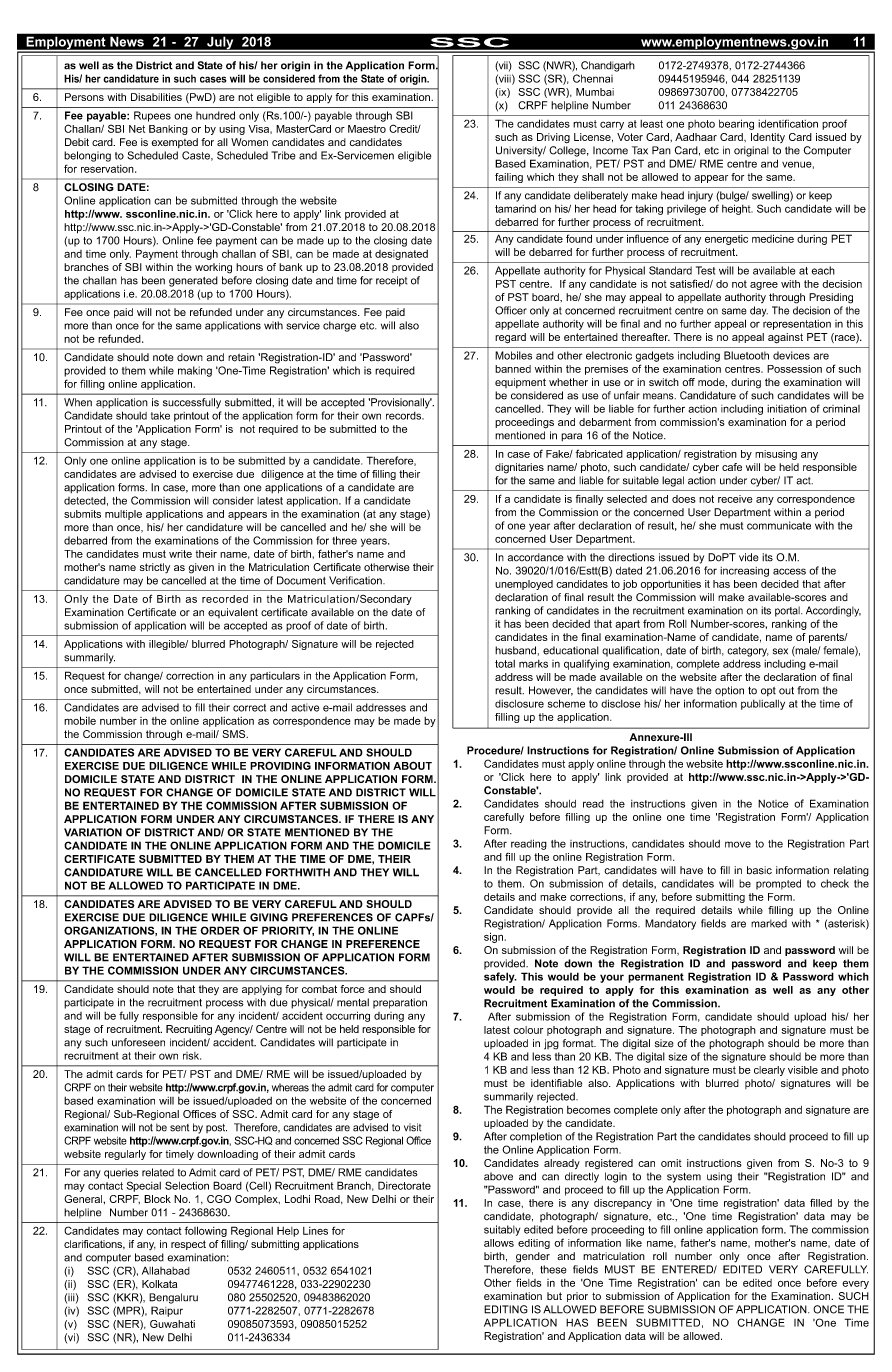 The image size is (892, 1372). Describe the element at coordinates (553, 138) in the screenshot. I see `Driving` at that location.
